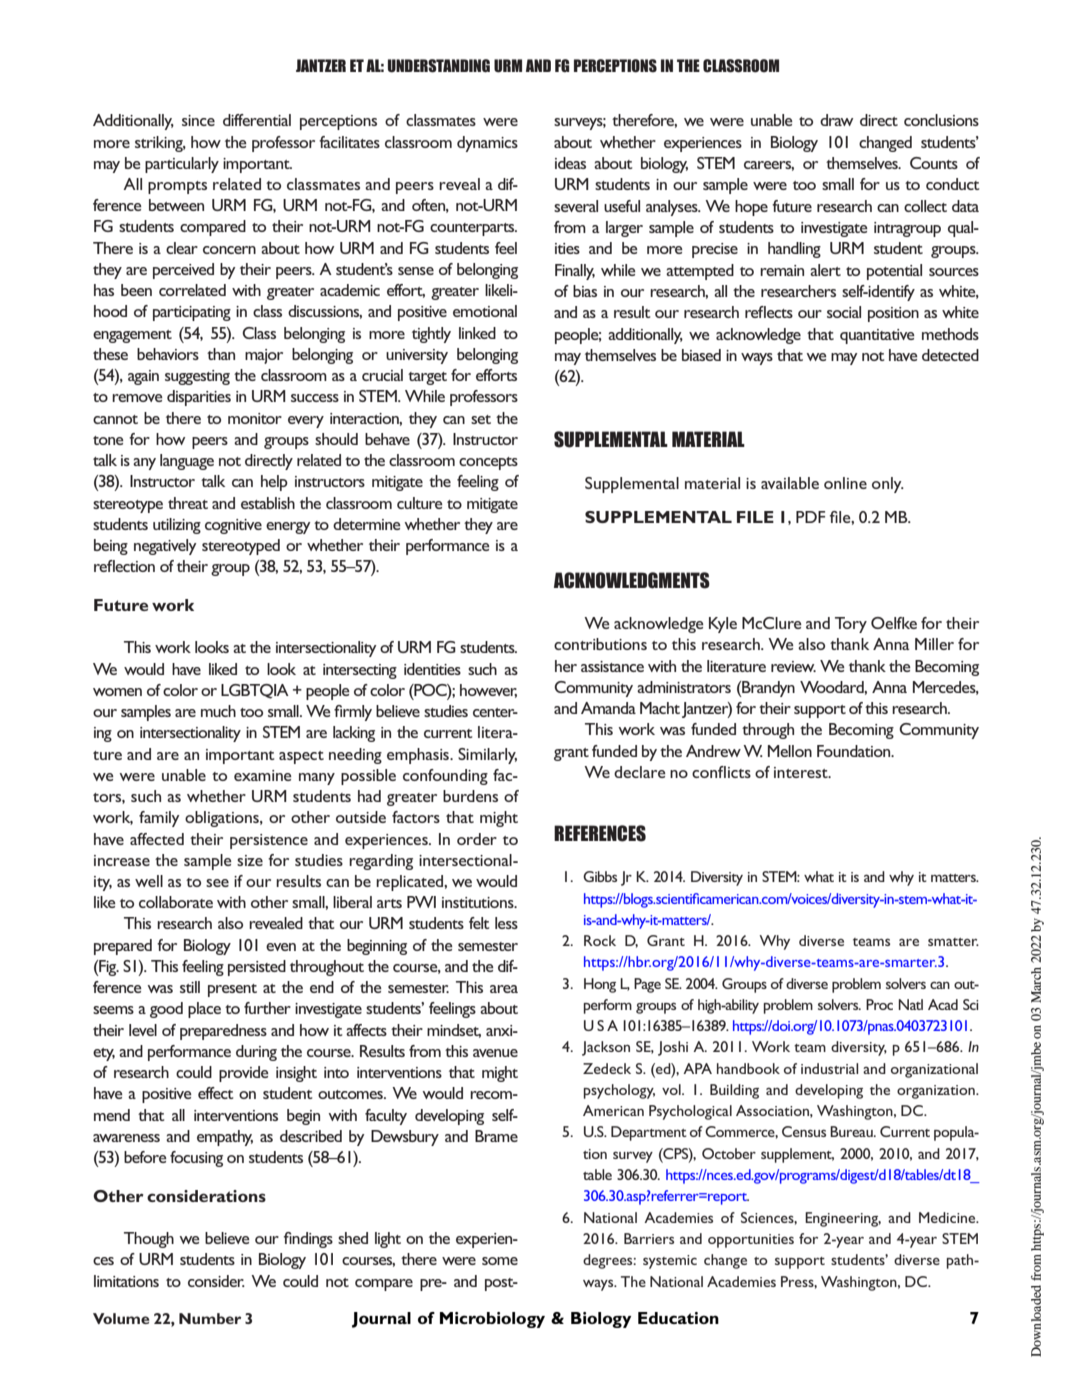 Image resolution: width=1076 pixels, height=1392 pixels. Describe the element at coordinates (210, 1318) in the image. I see `Number` at that location.
